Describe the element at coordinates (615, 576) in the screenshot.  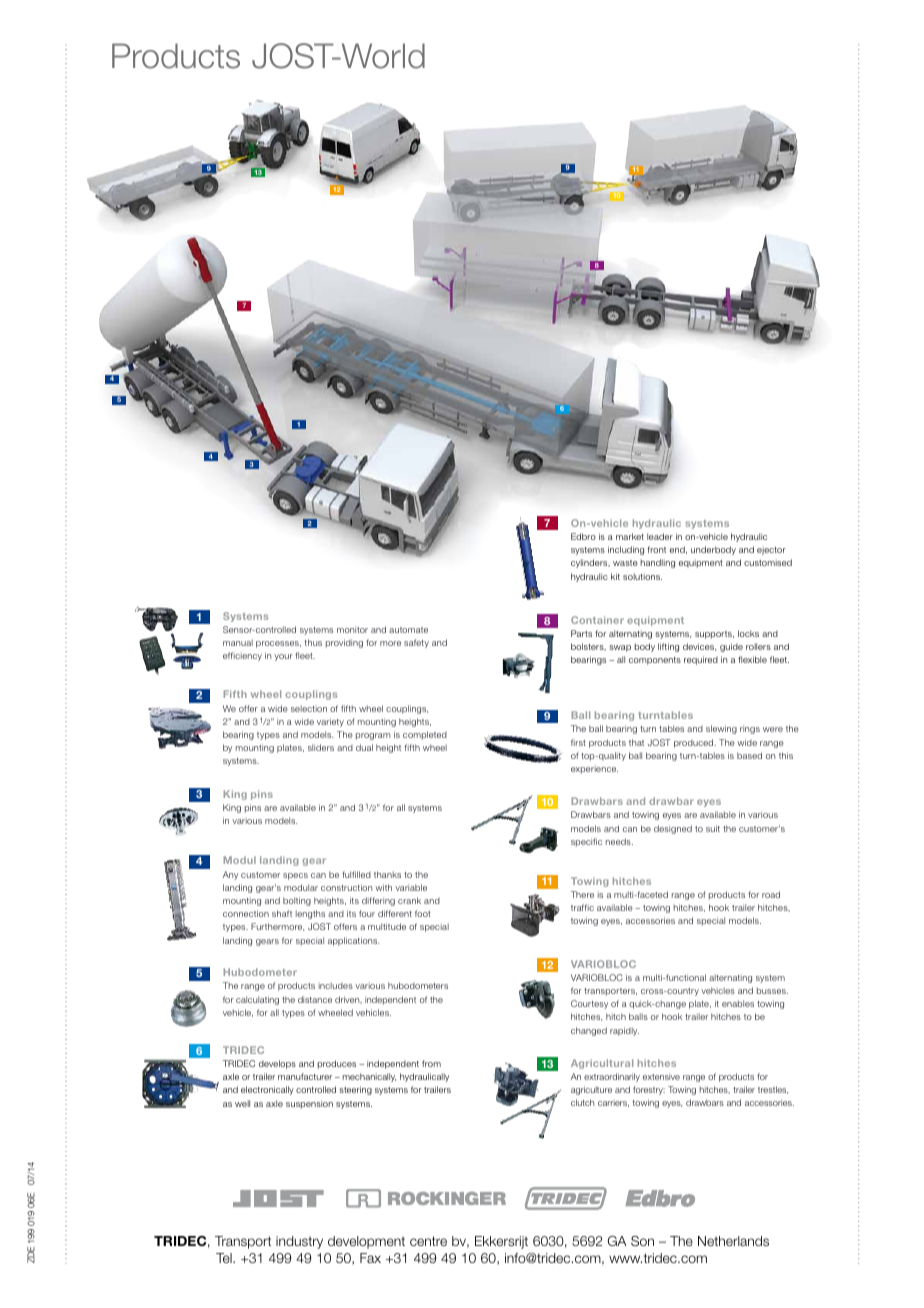
I see `kit` at that location.
